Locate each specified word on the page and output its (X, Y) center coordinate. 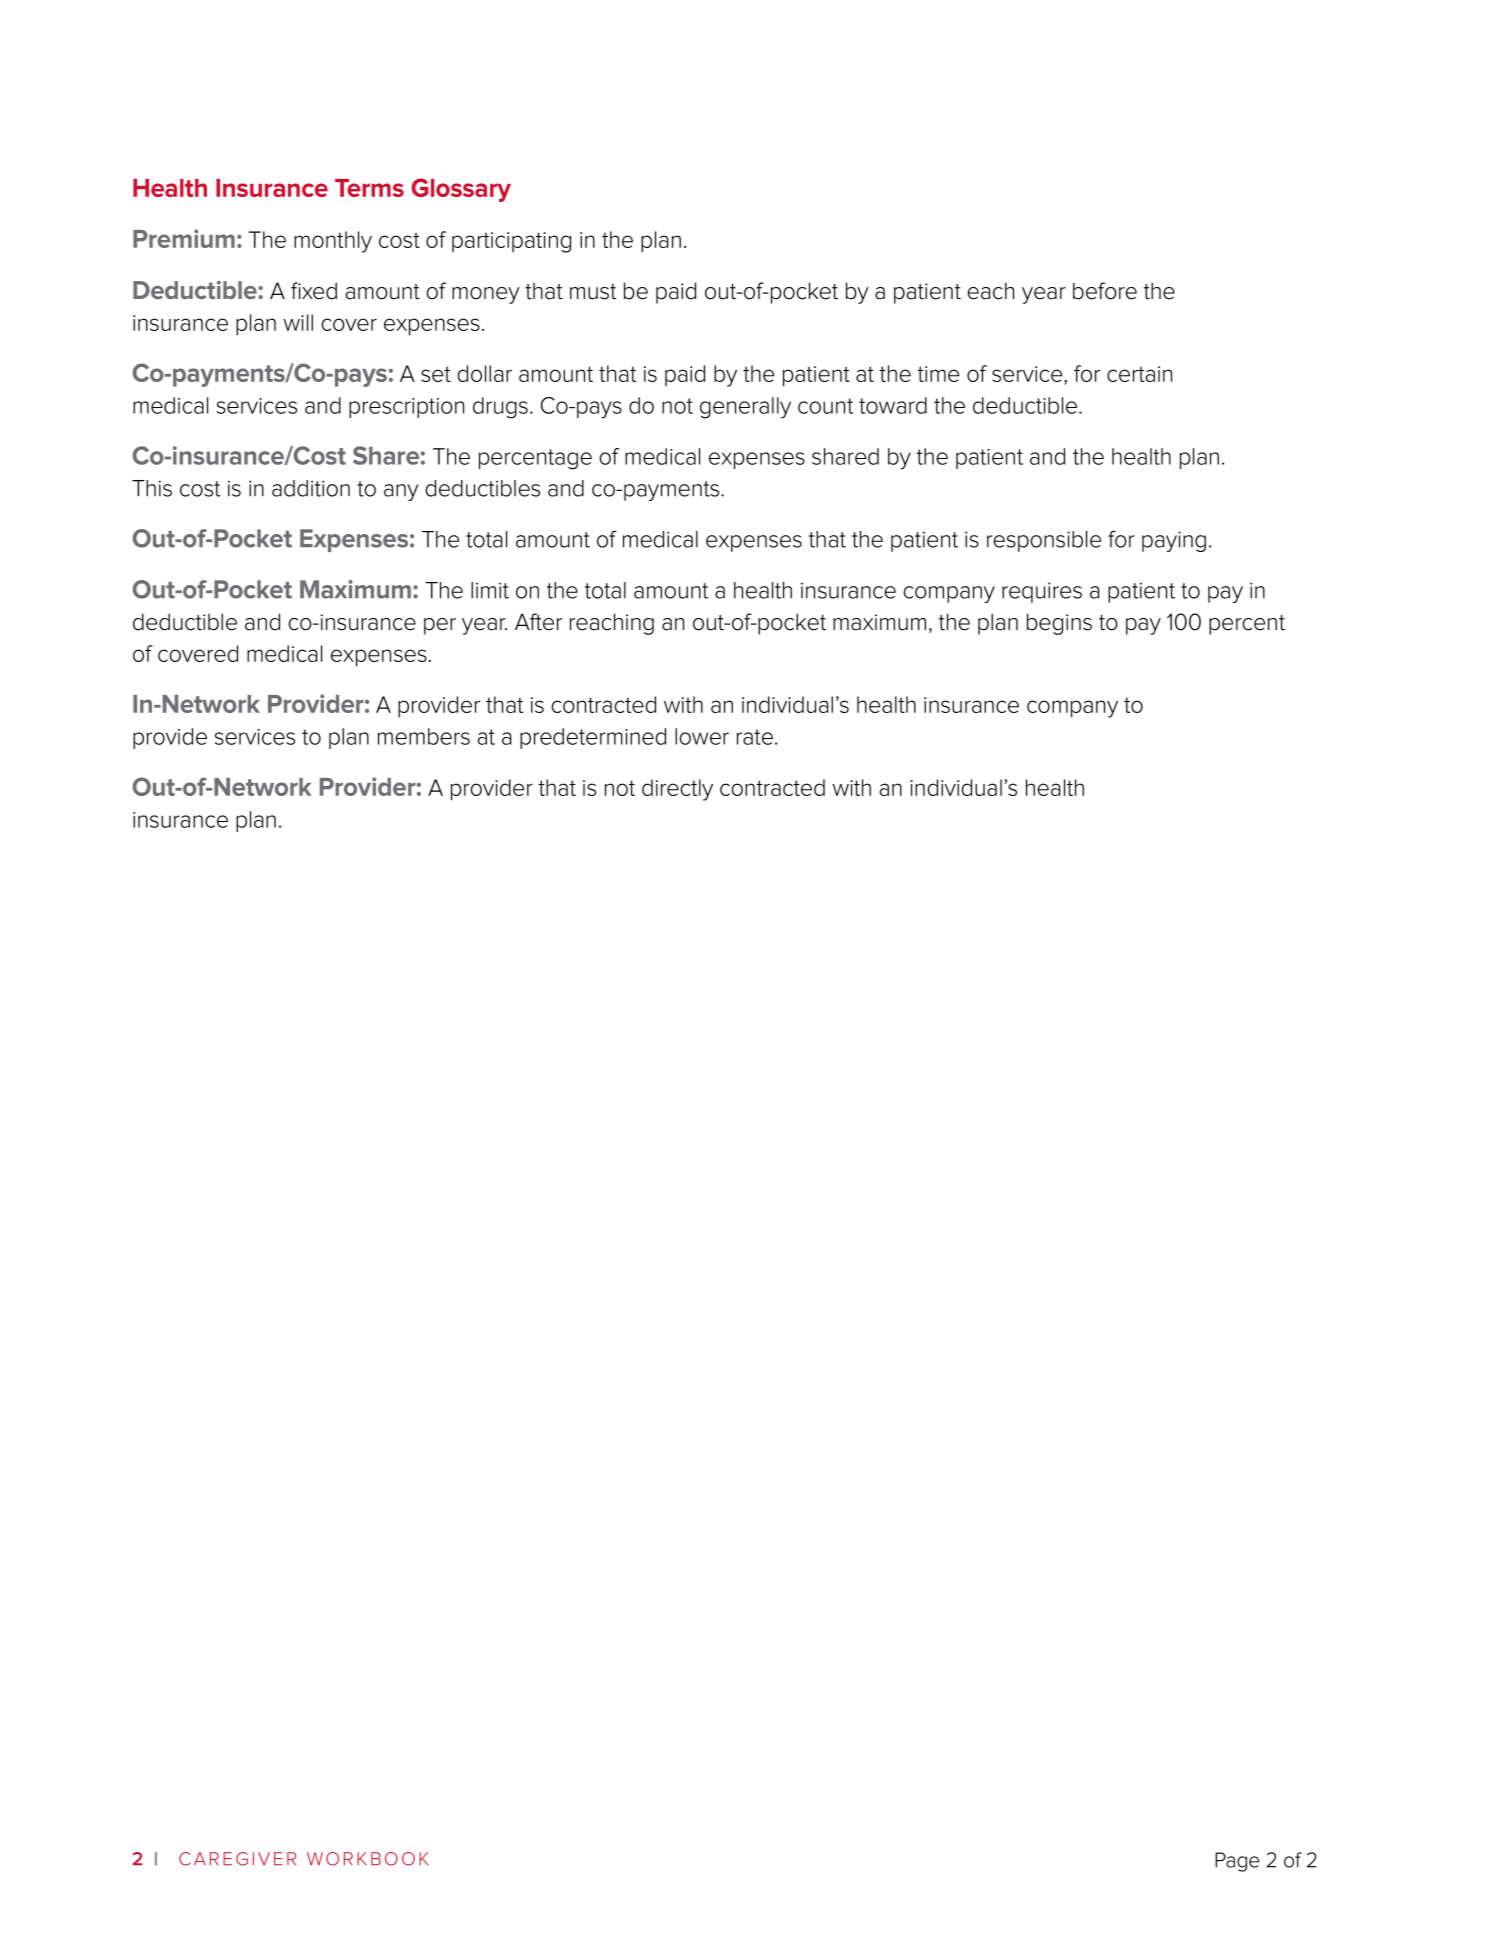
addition (311, 488)
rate (755, 737)
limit (490, 590)
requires (1042, 592)
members (424, 736)
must (593, 292)
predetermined (593, 738)
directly (677, 790)
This (152, 488)
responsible (1044, 541)
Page (1237, 1862)
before (1105, 291)
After (538, 622)
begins (1059, 624)
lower (702, 736)
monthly (333, 242)
